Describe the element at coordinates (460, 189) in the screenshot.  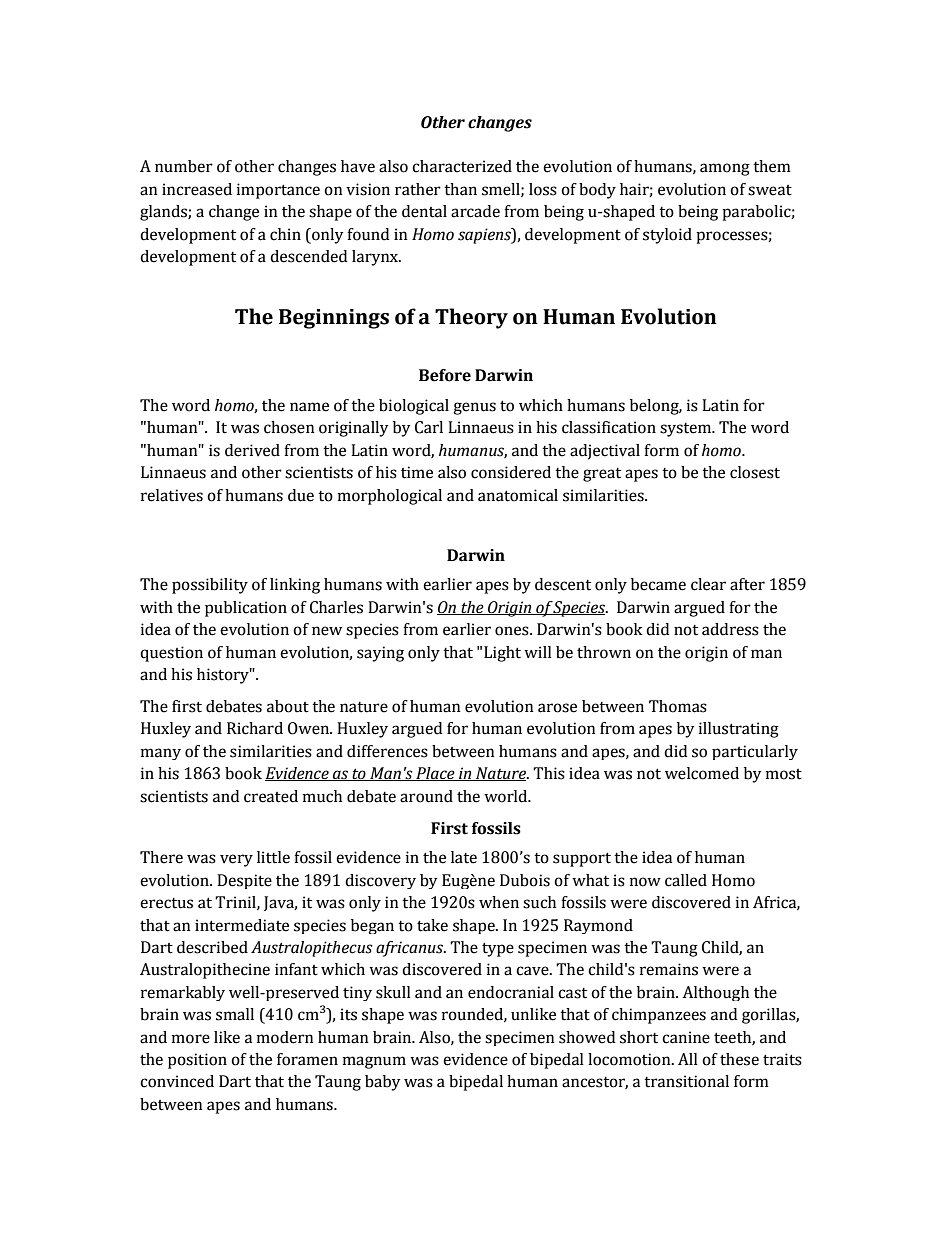
I see `than` at that location.
